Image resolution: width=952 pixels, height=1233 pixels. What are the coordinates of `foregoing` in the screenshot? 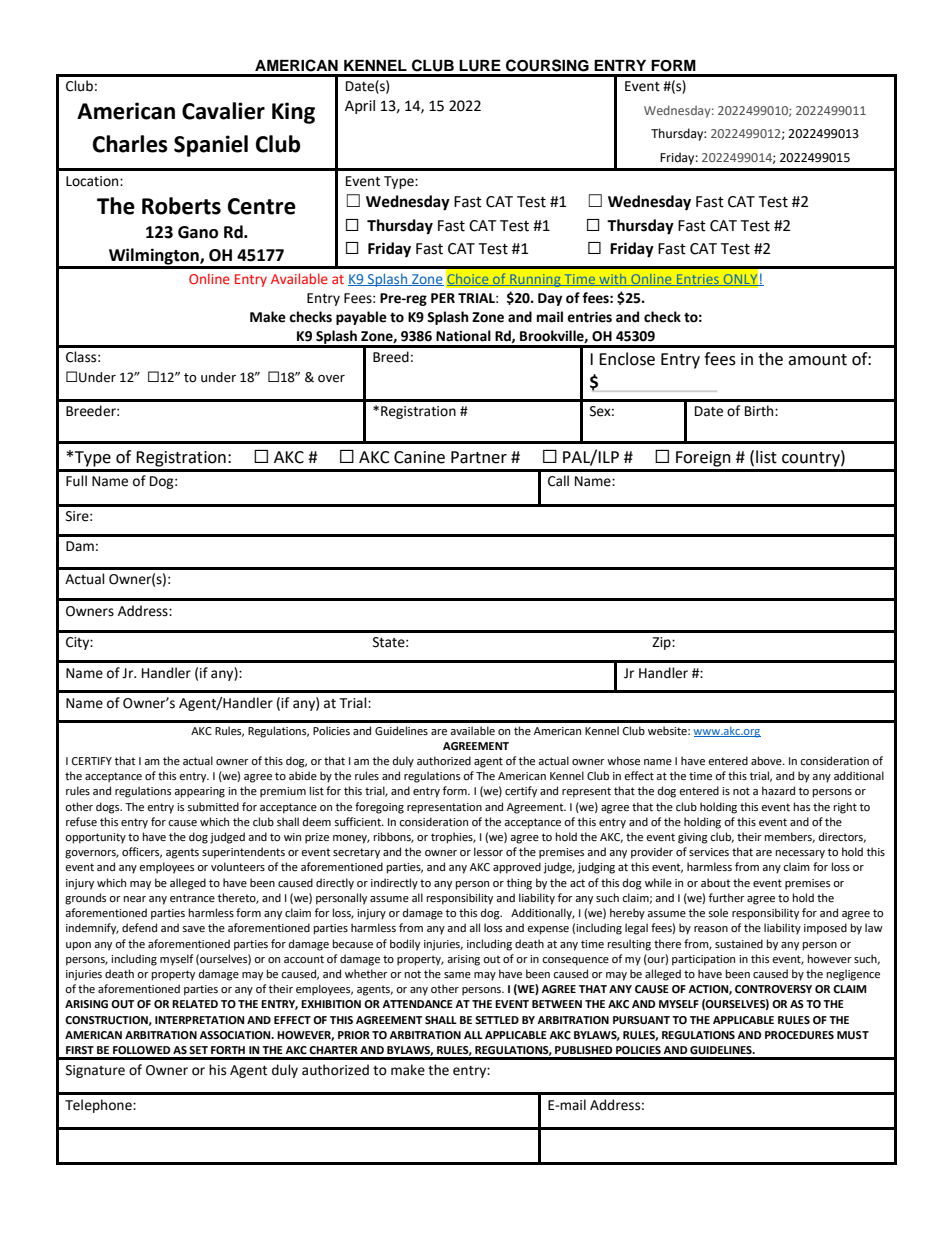 It's located at (379, 808).
